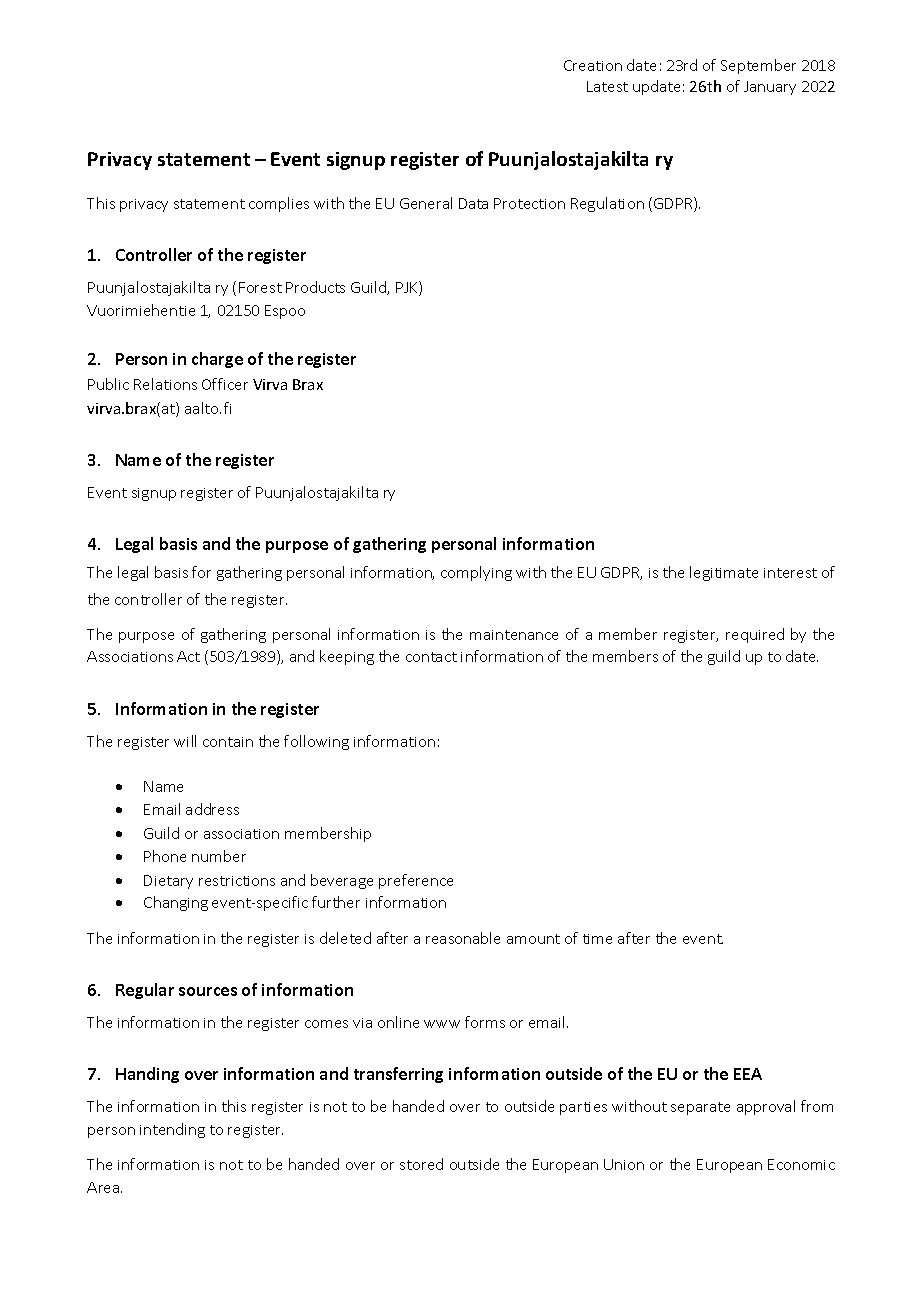 The width and height of the screenshot is (924, 1308). What do you see at coordinates (755, 635) in the screenshot?
I see `required` at bounding box center [755, 635].
